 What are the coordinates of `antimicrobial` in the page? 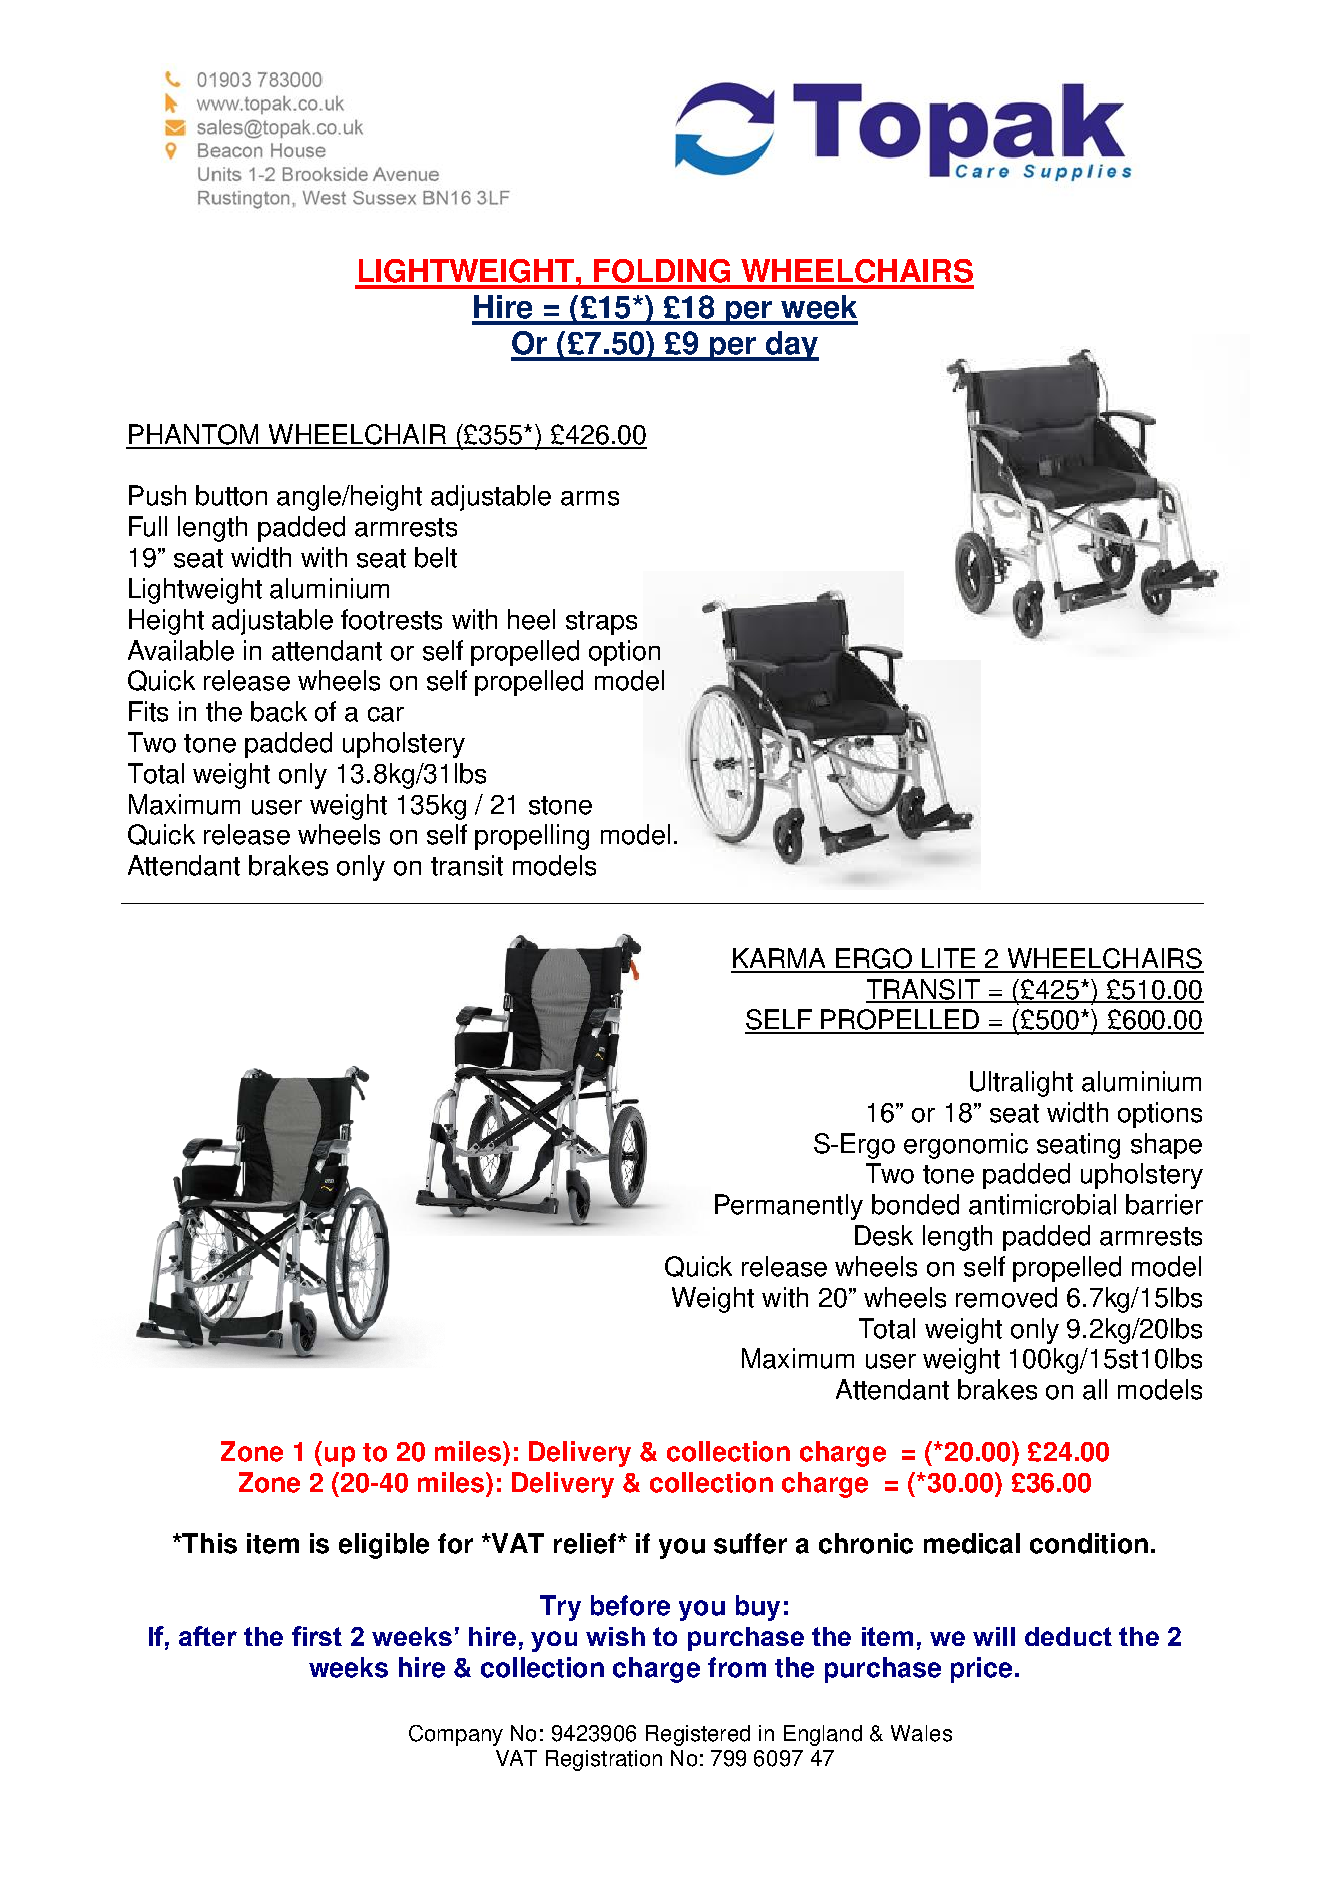 It's located at (1042, 1204).
